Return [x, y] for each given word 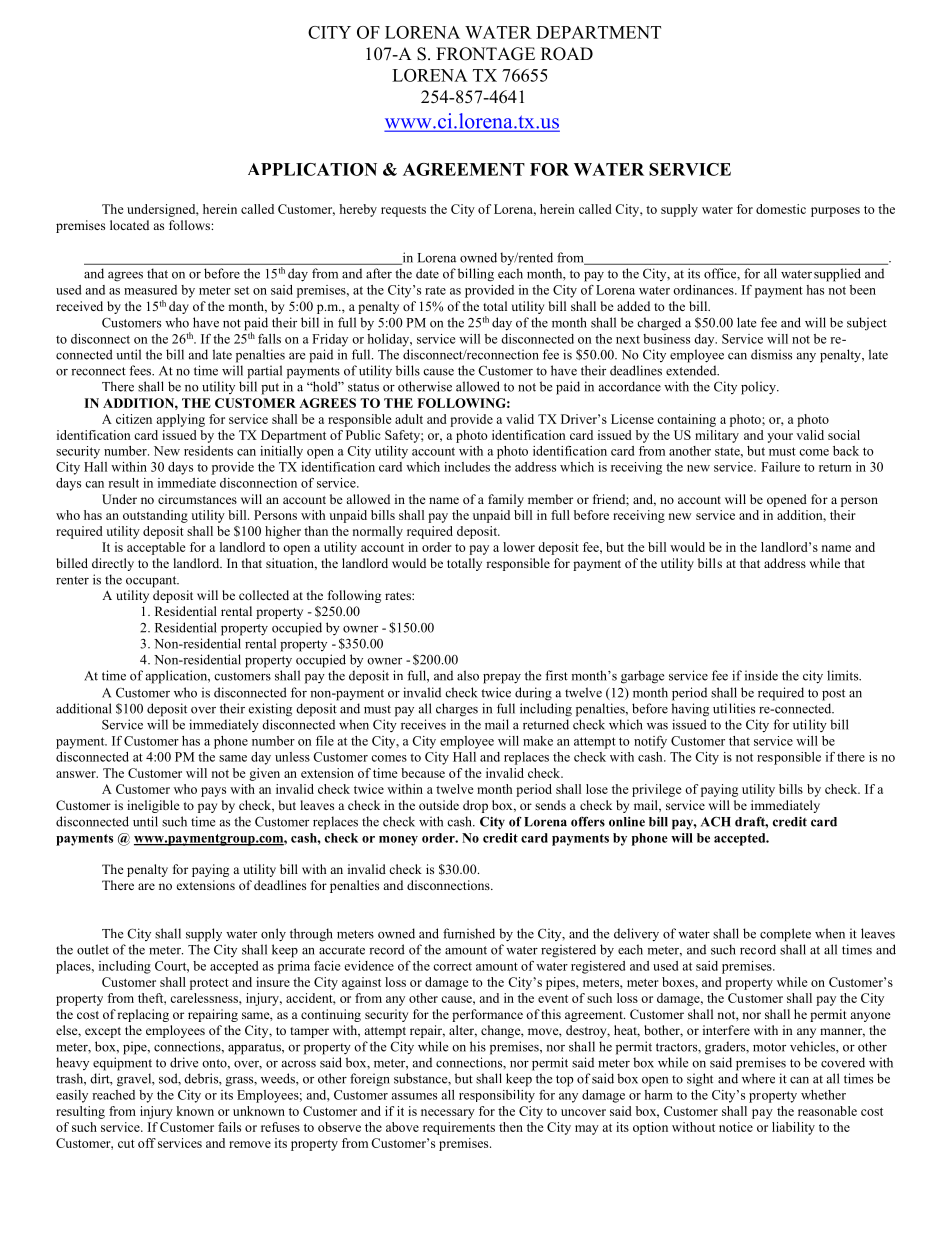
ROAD [567, 54]
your [780, 438]
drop [475, 806]
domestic [781, 209]
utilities [734, 708]
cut [126, 1144]
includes [467, 467]
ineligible [153, 806]
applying [180, 420]
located [129, 225]
